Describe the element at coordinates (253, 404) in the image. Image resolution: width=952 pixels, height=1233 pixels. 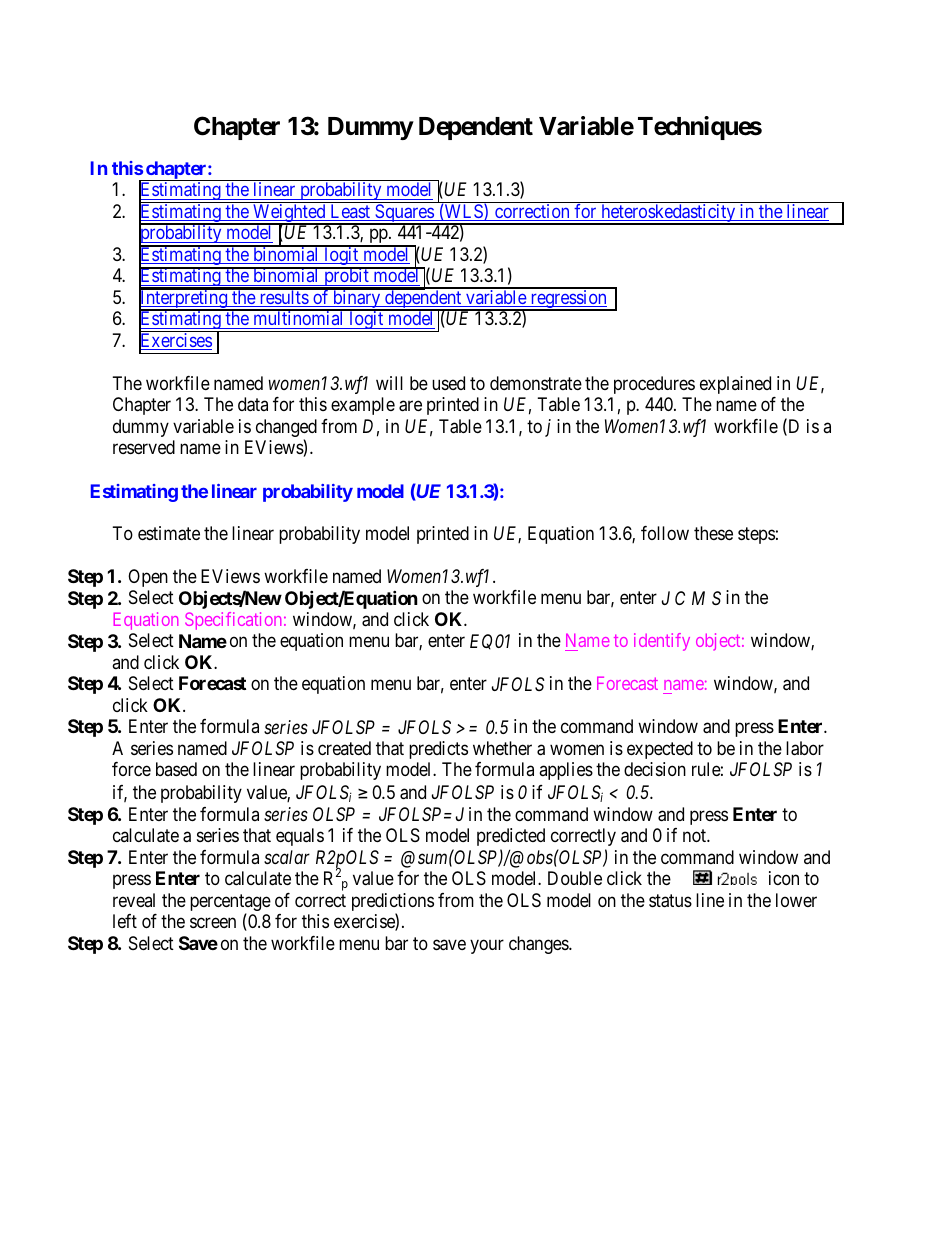
I see `data` at that location.
